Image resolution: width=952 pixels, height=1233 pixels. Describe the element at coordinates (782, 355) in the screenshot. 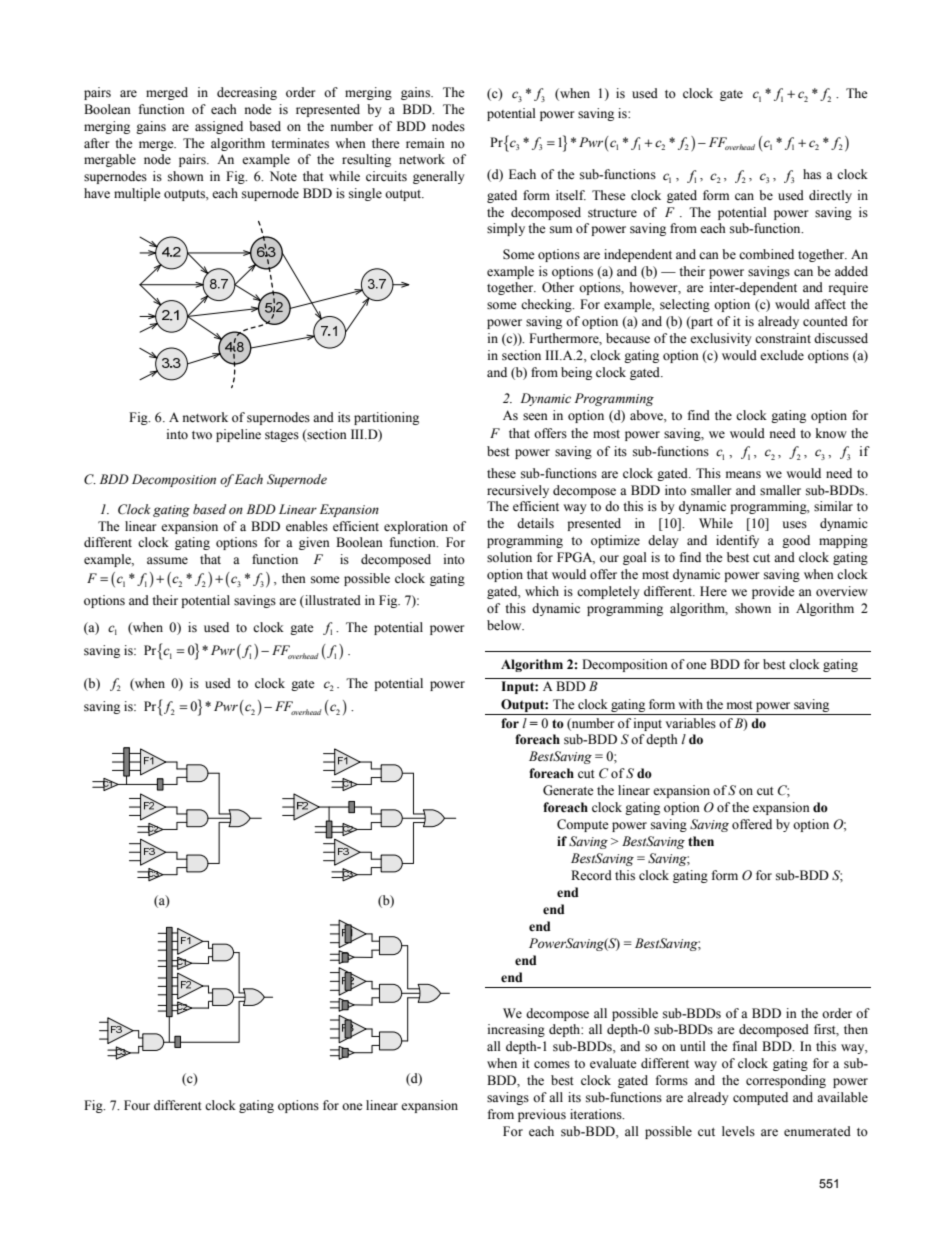

I see `exclude` at that location.
